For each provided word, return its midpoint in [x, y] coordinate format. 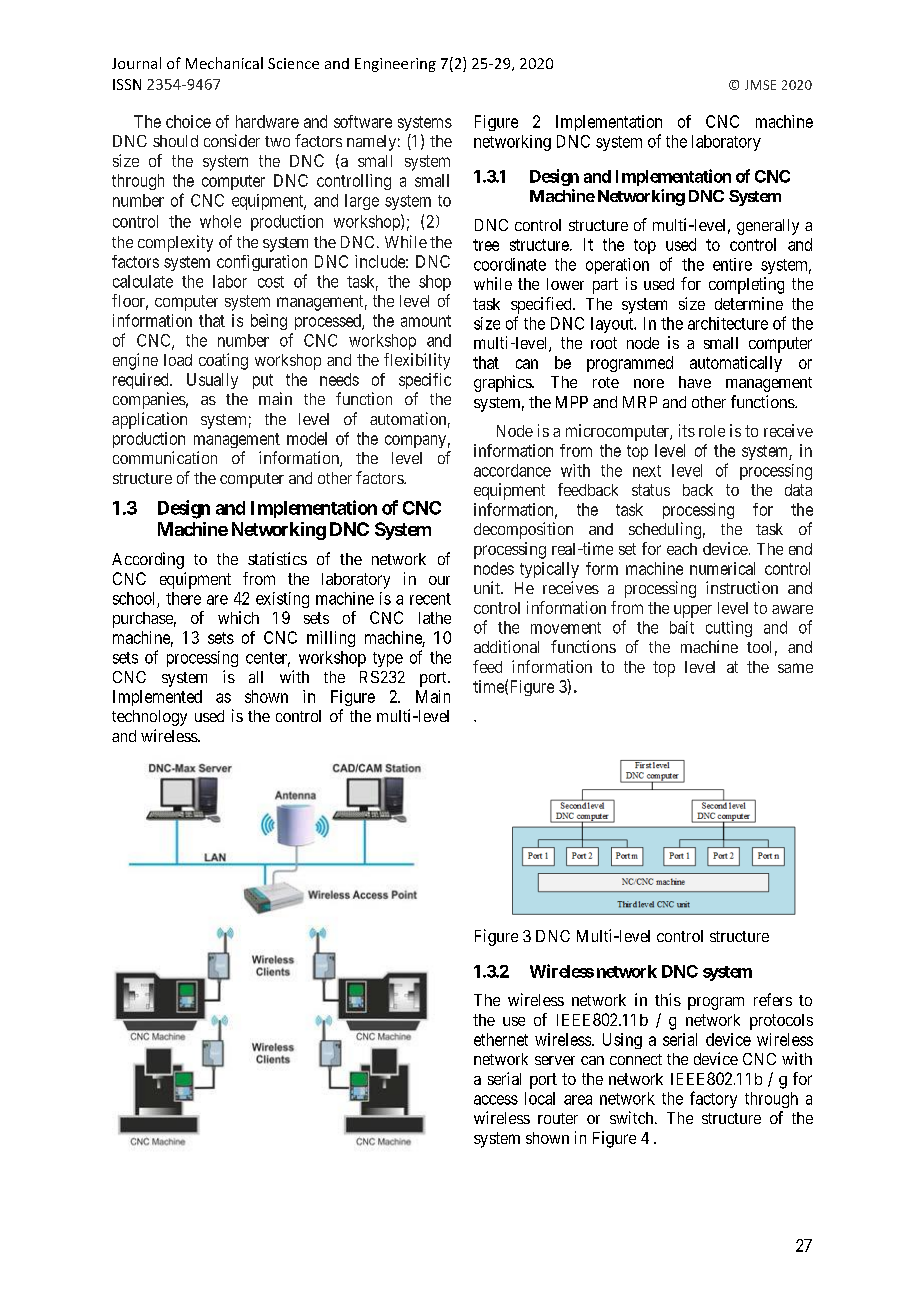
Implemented [157, 698]
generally [768, 227]
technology [149, 718]
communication [165, 457]
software [363, 121]
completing [746, 285]
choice [188, 121]
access [496, 1100]
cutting [729, 629]
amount [426, 321]
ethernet [501, 1039]
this [668, 999]
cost [271, 282]
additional [506, 646]
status [651, 490]
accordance [512, 470]
